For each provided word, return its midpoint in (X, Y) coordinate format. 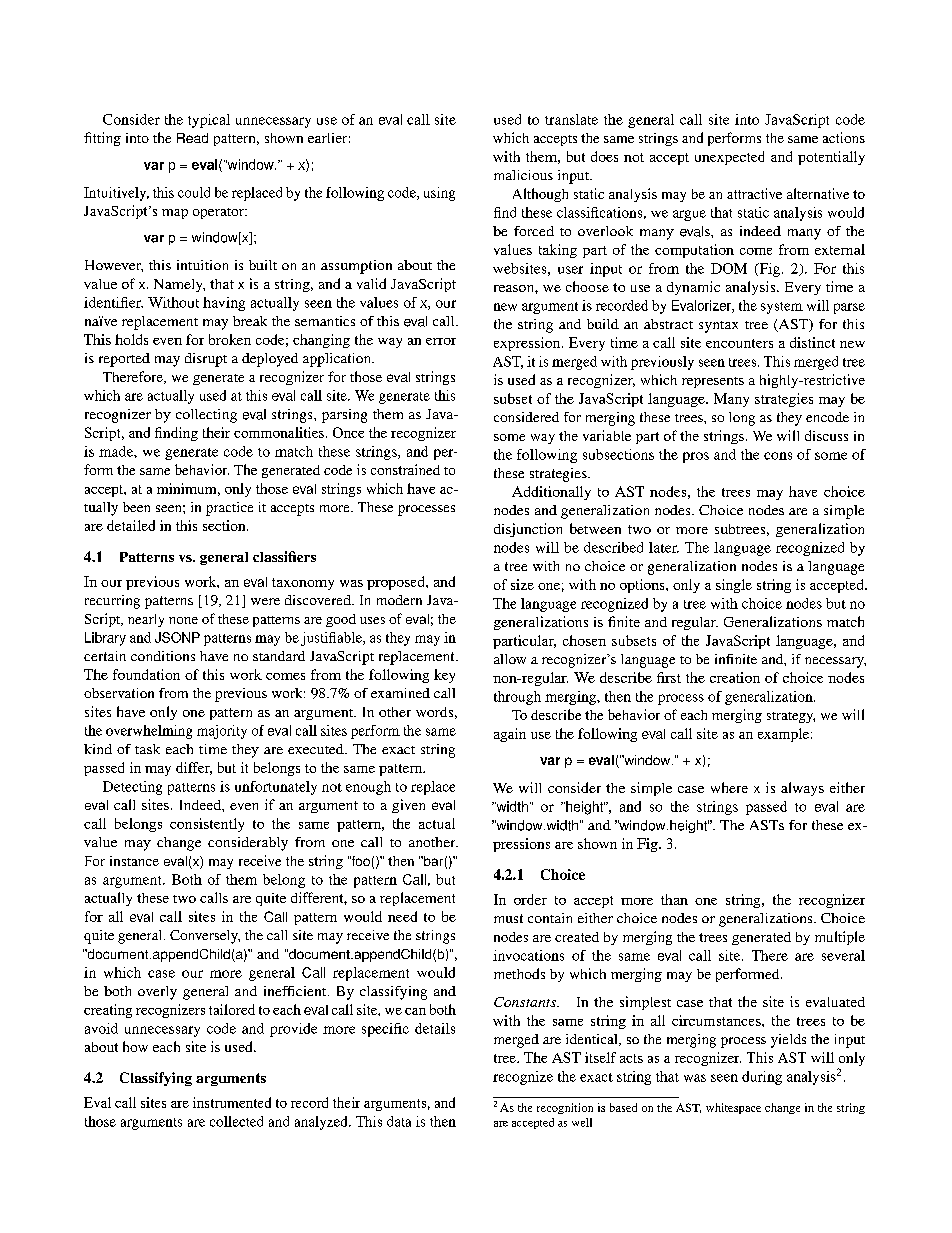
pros (696, 457)
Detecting (132, 788)
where (729, 787)
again (510, 735)
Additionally (551, 493)
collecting (206, 416)
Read (192, 138)
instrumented (232, 1102)
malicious (523, 175)
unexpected (729, 158)
